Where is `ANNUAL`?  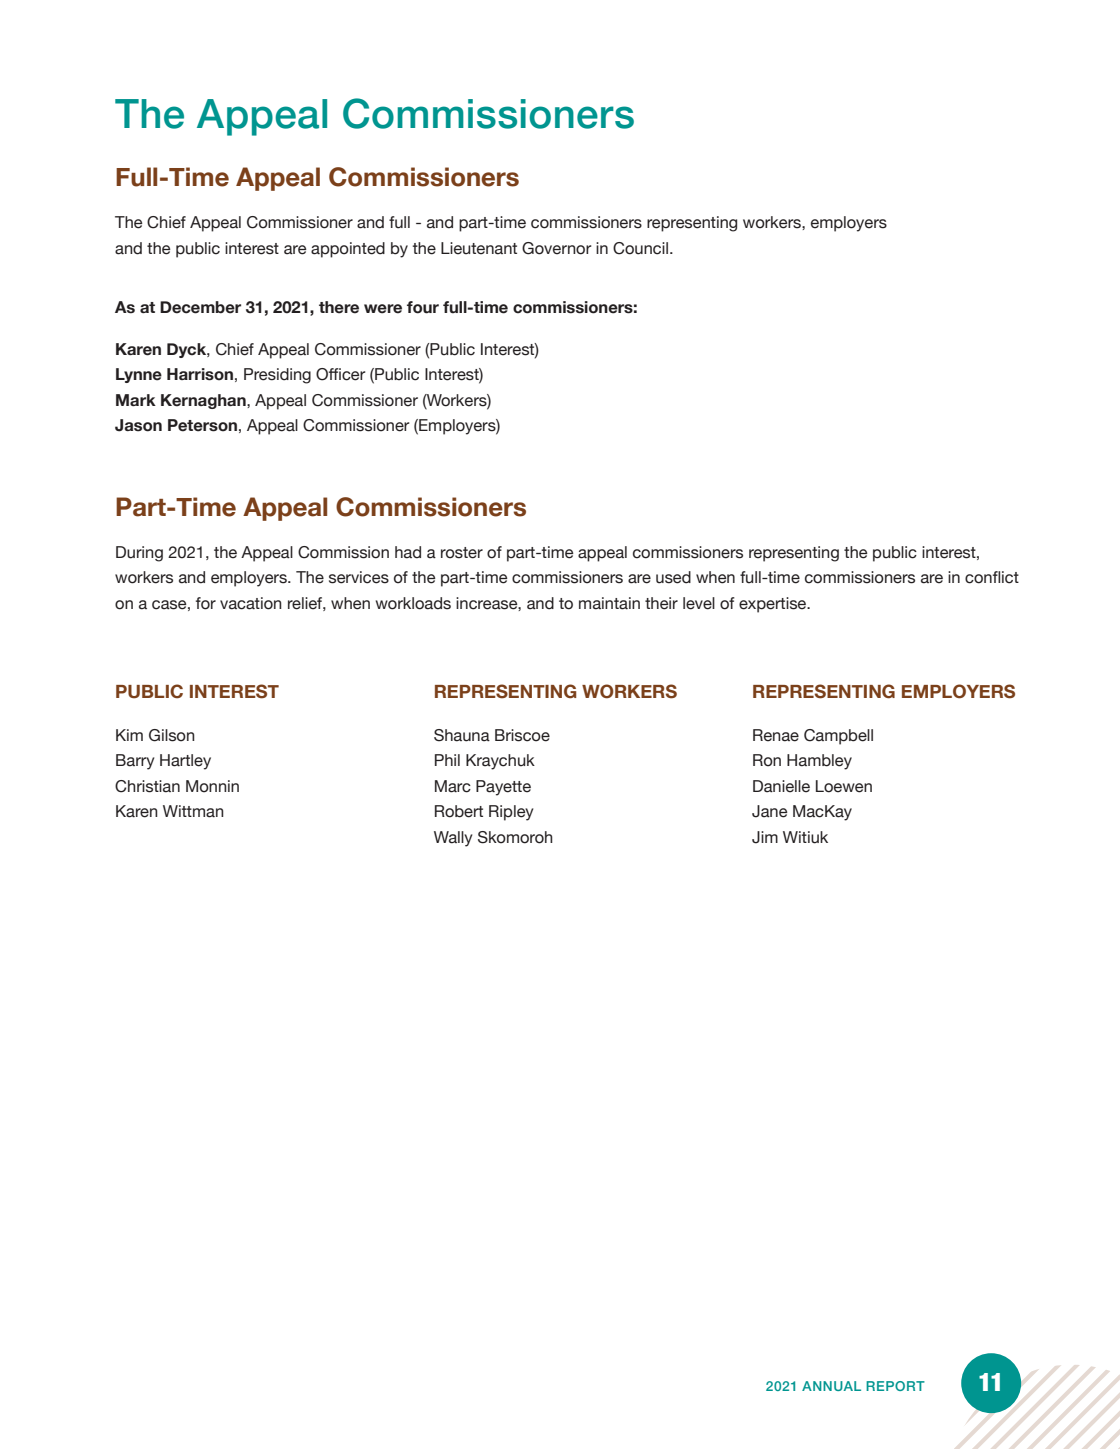
ANNUAL is located at coordinates (831, 1386).
